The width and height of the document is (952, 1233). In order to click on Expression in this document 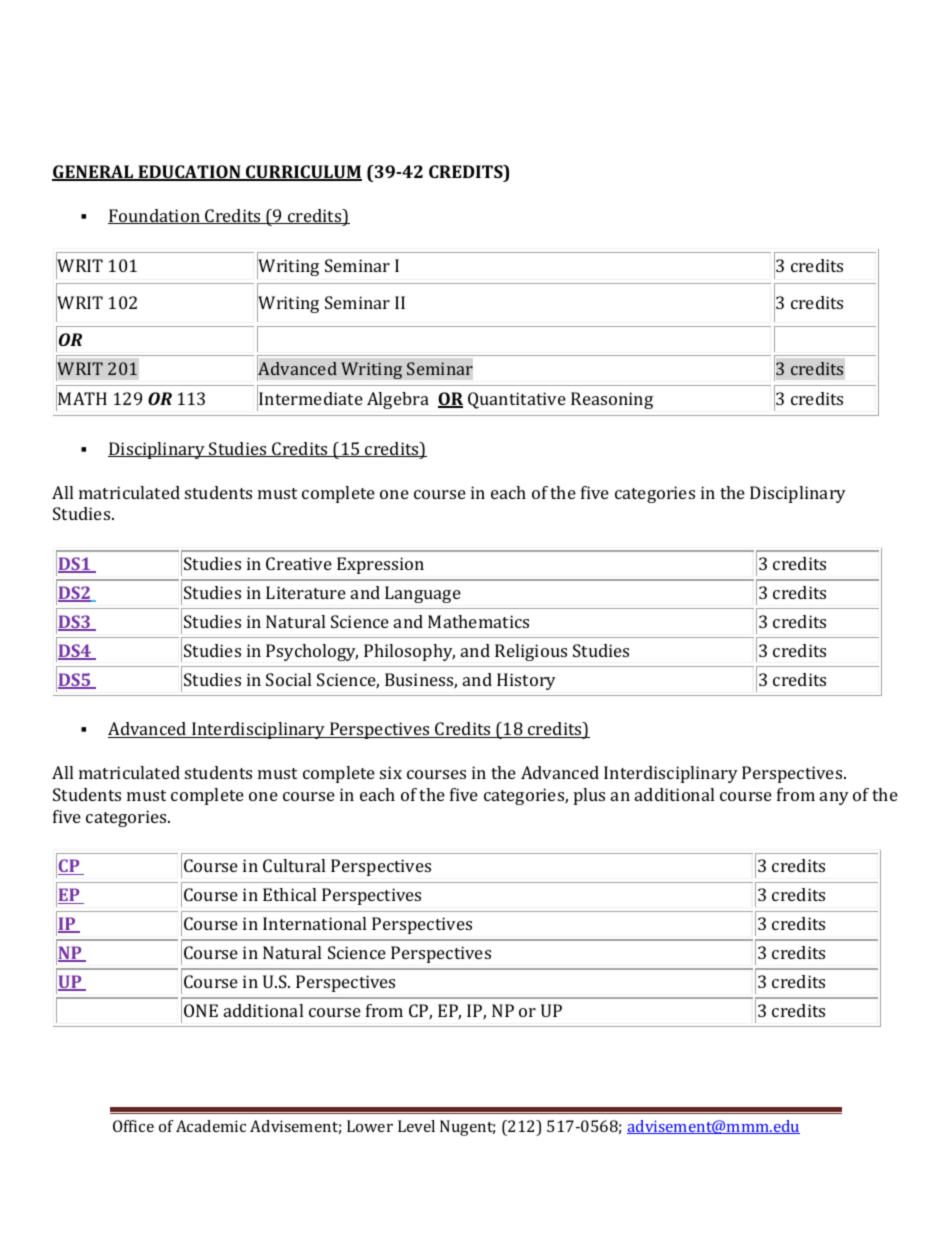, I will do `click(380, 565)`.
